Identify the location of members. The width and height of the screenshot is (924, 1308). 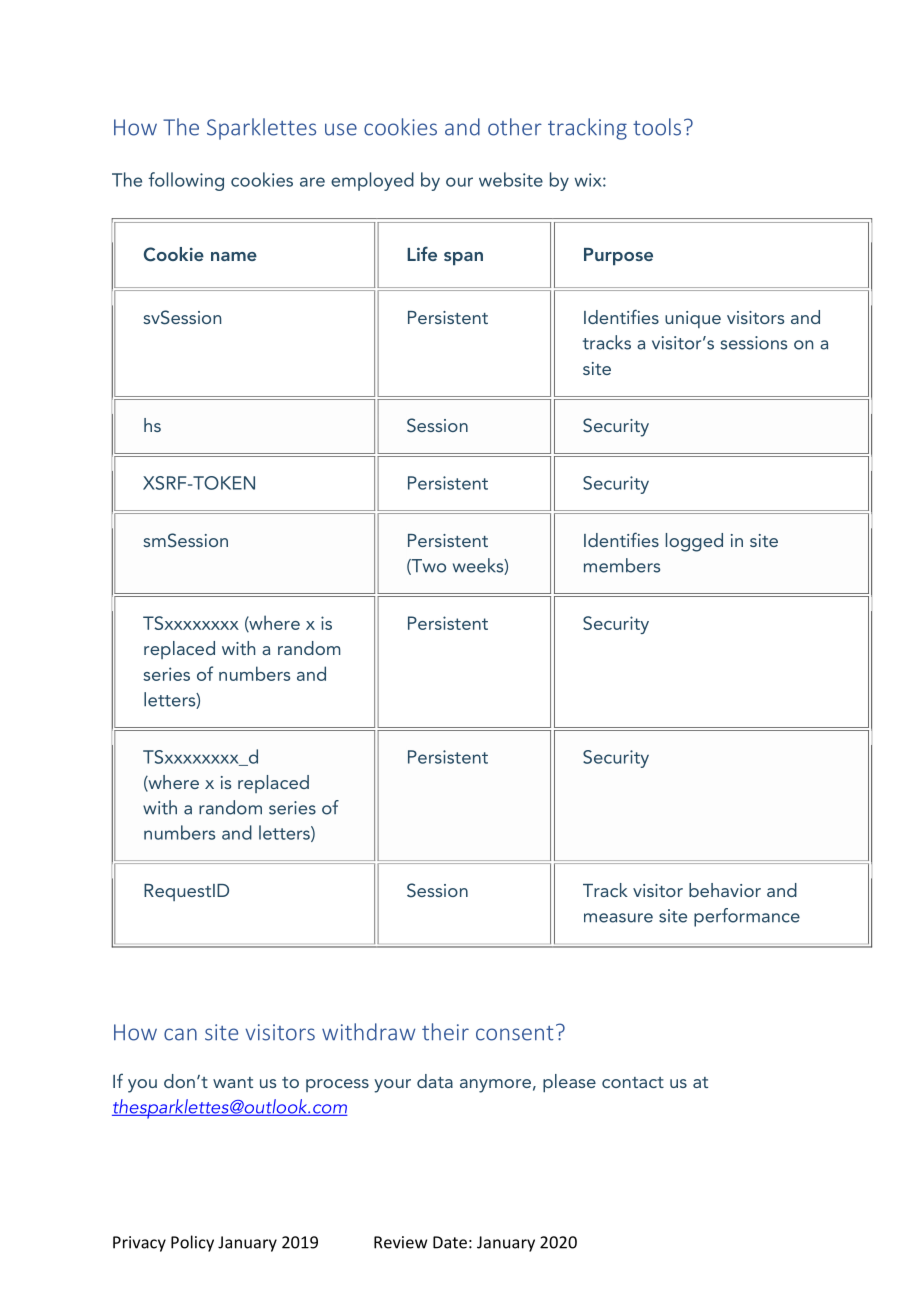
(622, 565).
